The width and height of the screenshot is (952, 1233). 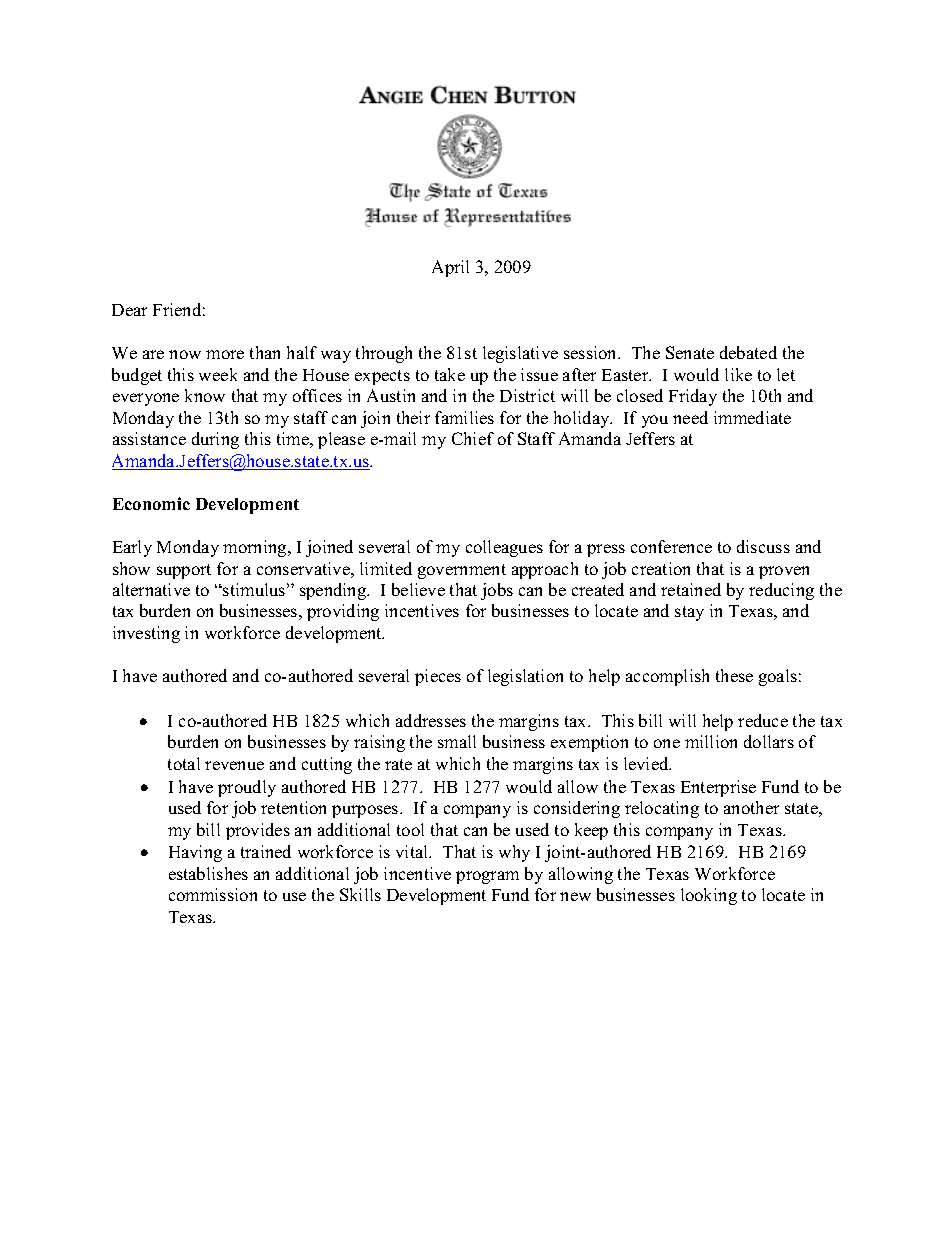 What do you see at coordinates (709, 896) in the screenshot?
I see `looking` at bounding box center [709, 896].
